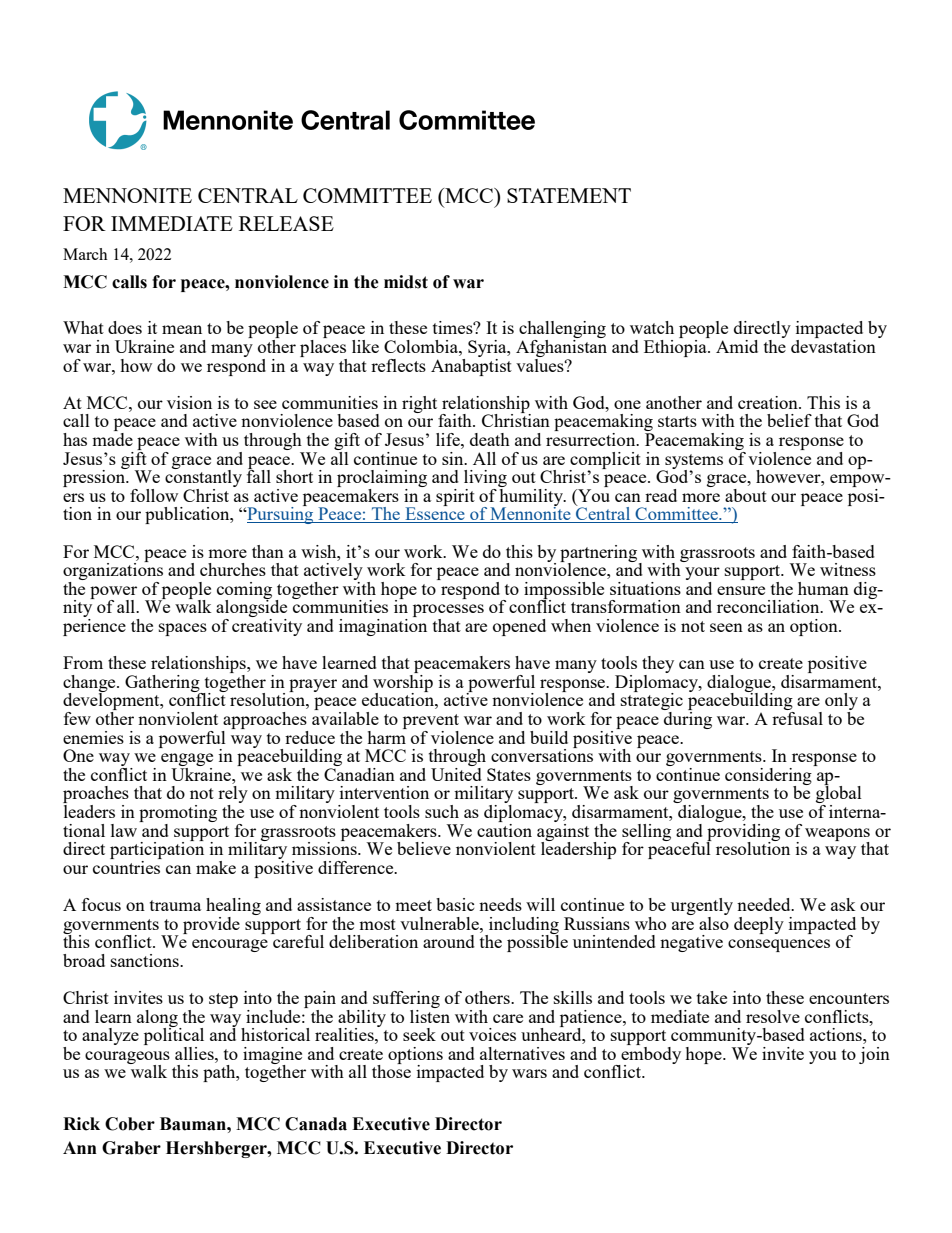 Image resolution: width=952 pixels, height=1233 pixels. What do you see at coordinates (737, 346) in the screenshot?
I see `Amid` at bounding box center [737, 346].
